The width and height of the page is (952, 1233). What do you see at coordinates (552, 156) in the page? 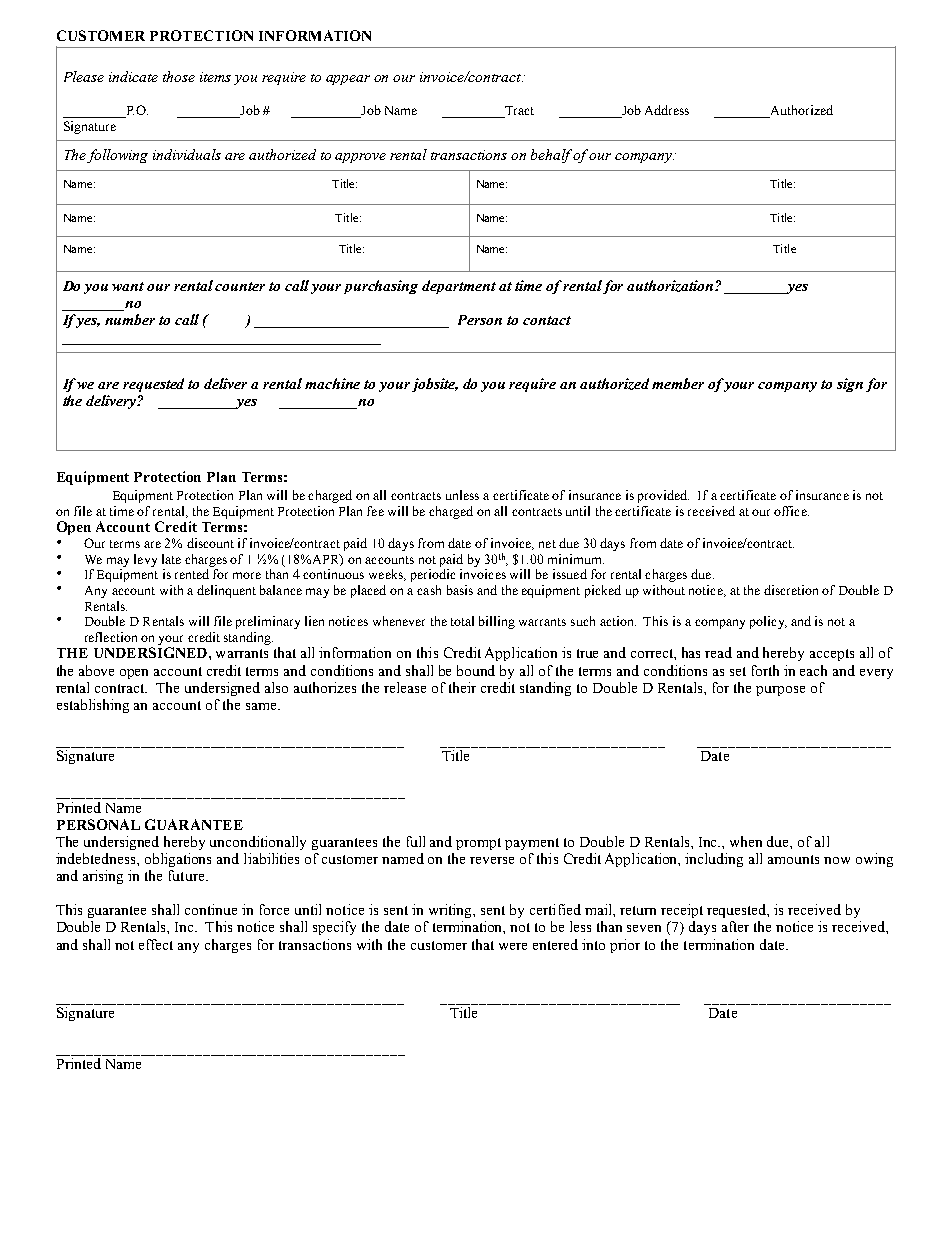
I see `behalf` at bounding box center [552, 156].
